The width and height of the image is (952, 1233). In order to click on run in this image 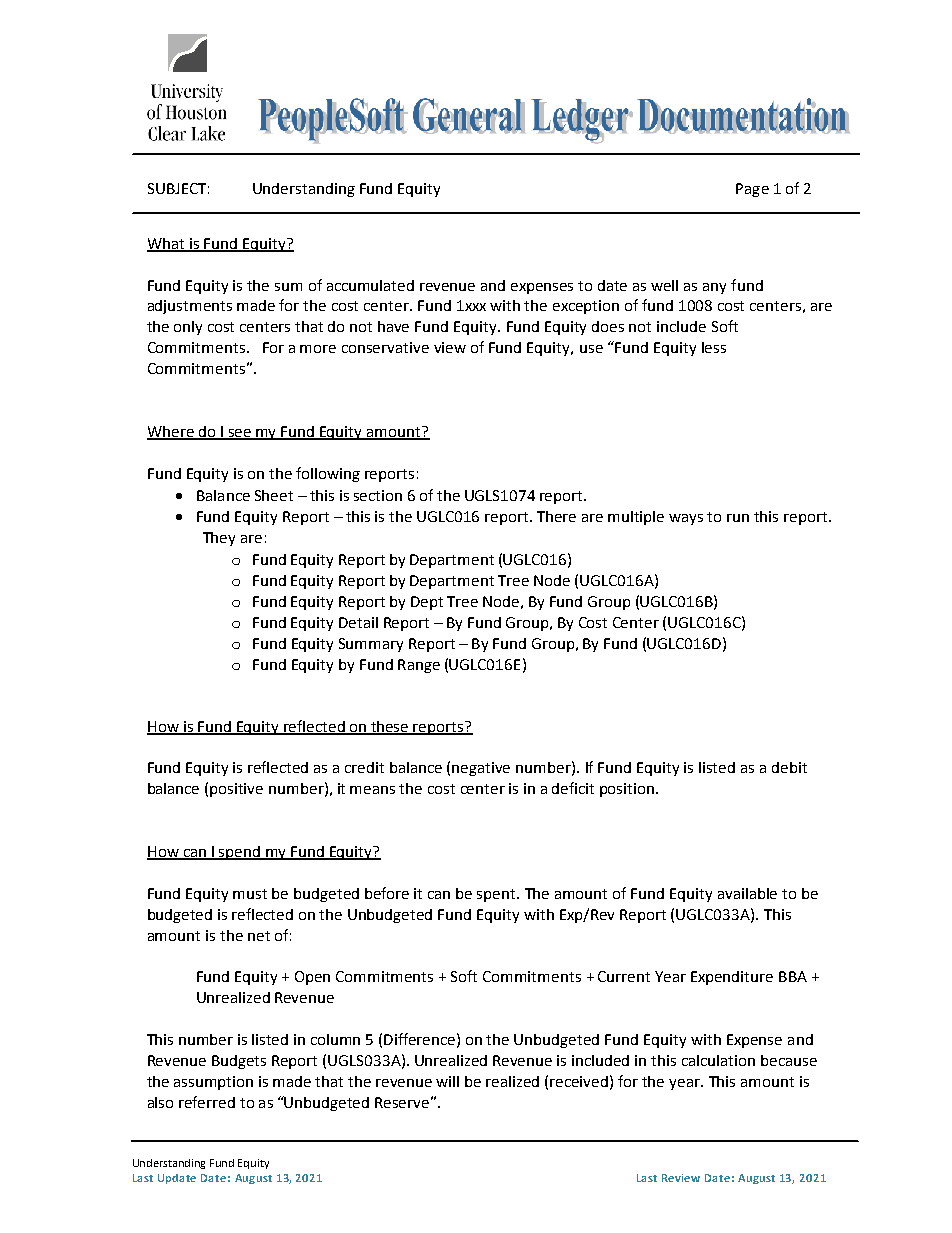, I will do `click(738, 518)`.
